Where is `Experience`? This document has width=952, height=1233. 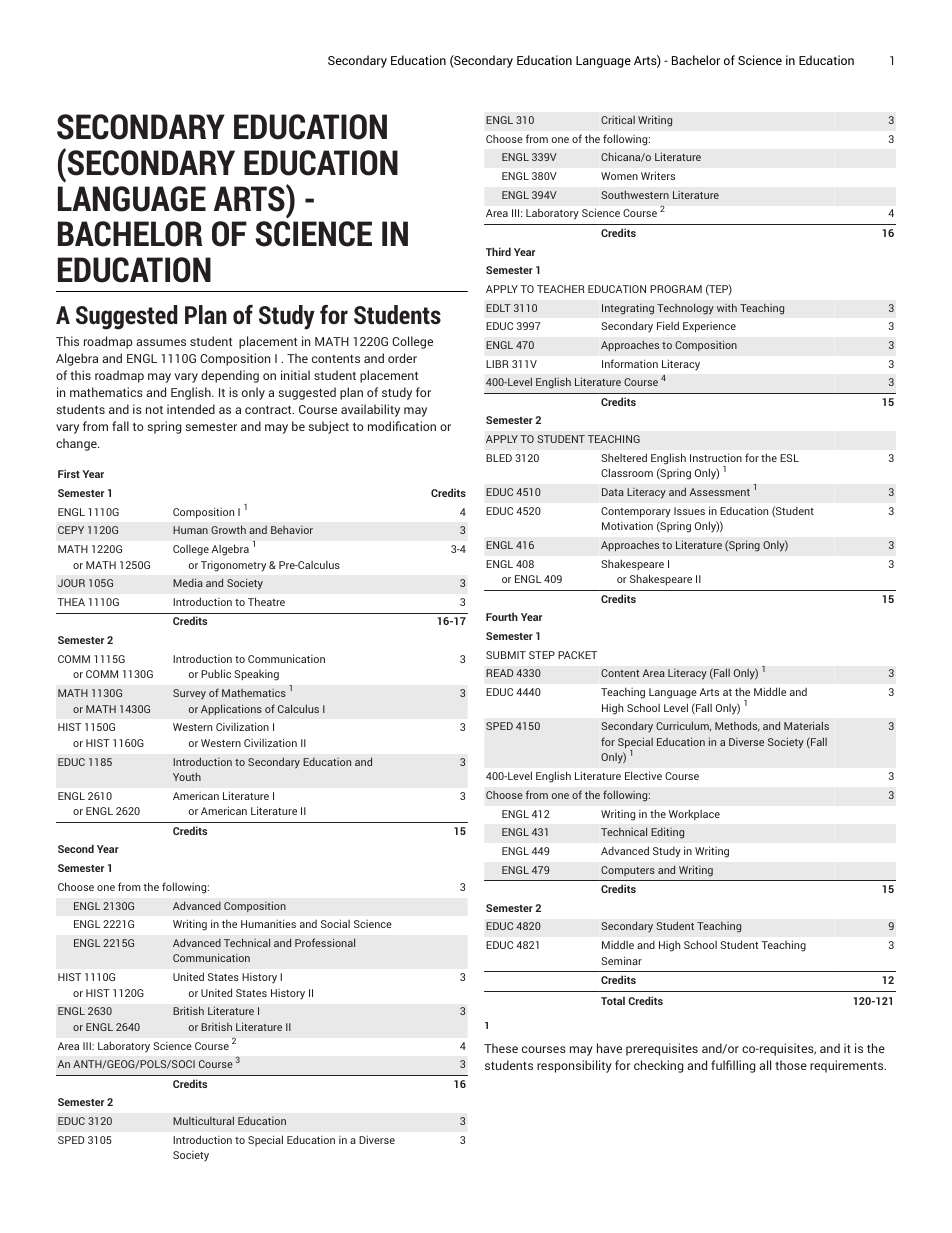
Experience is located at coordinates (709, 327).
